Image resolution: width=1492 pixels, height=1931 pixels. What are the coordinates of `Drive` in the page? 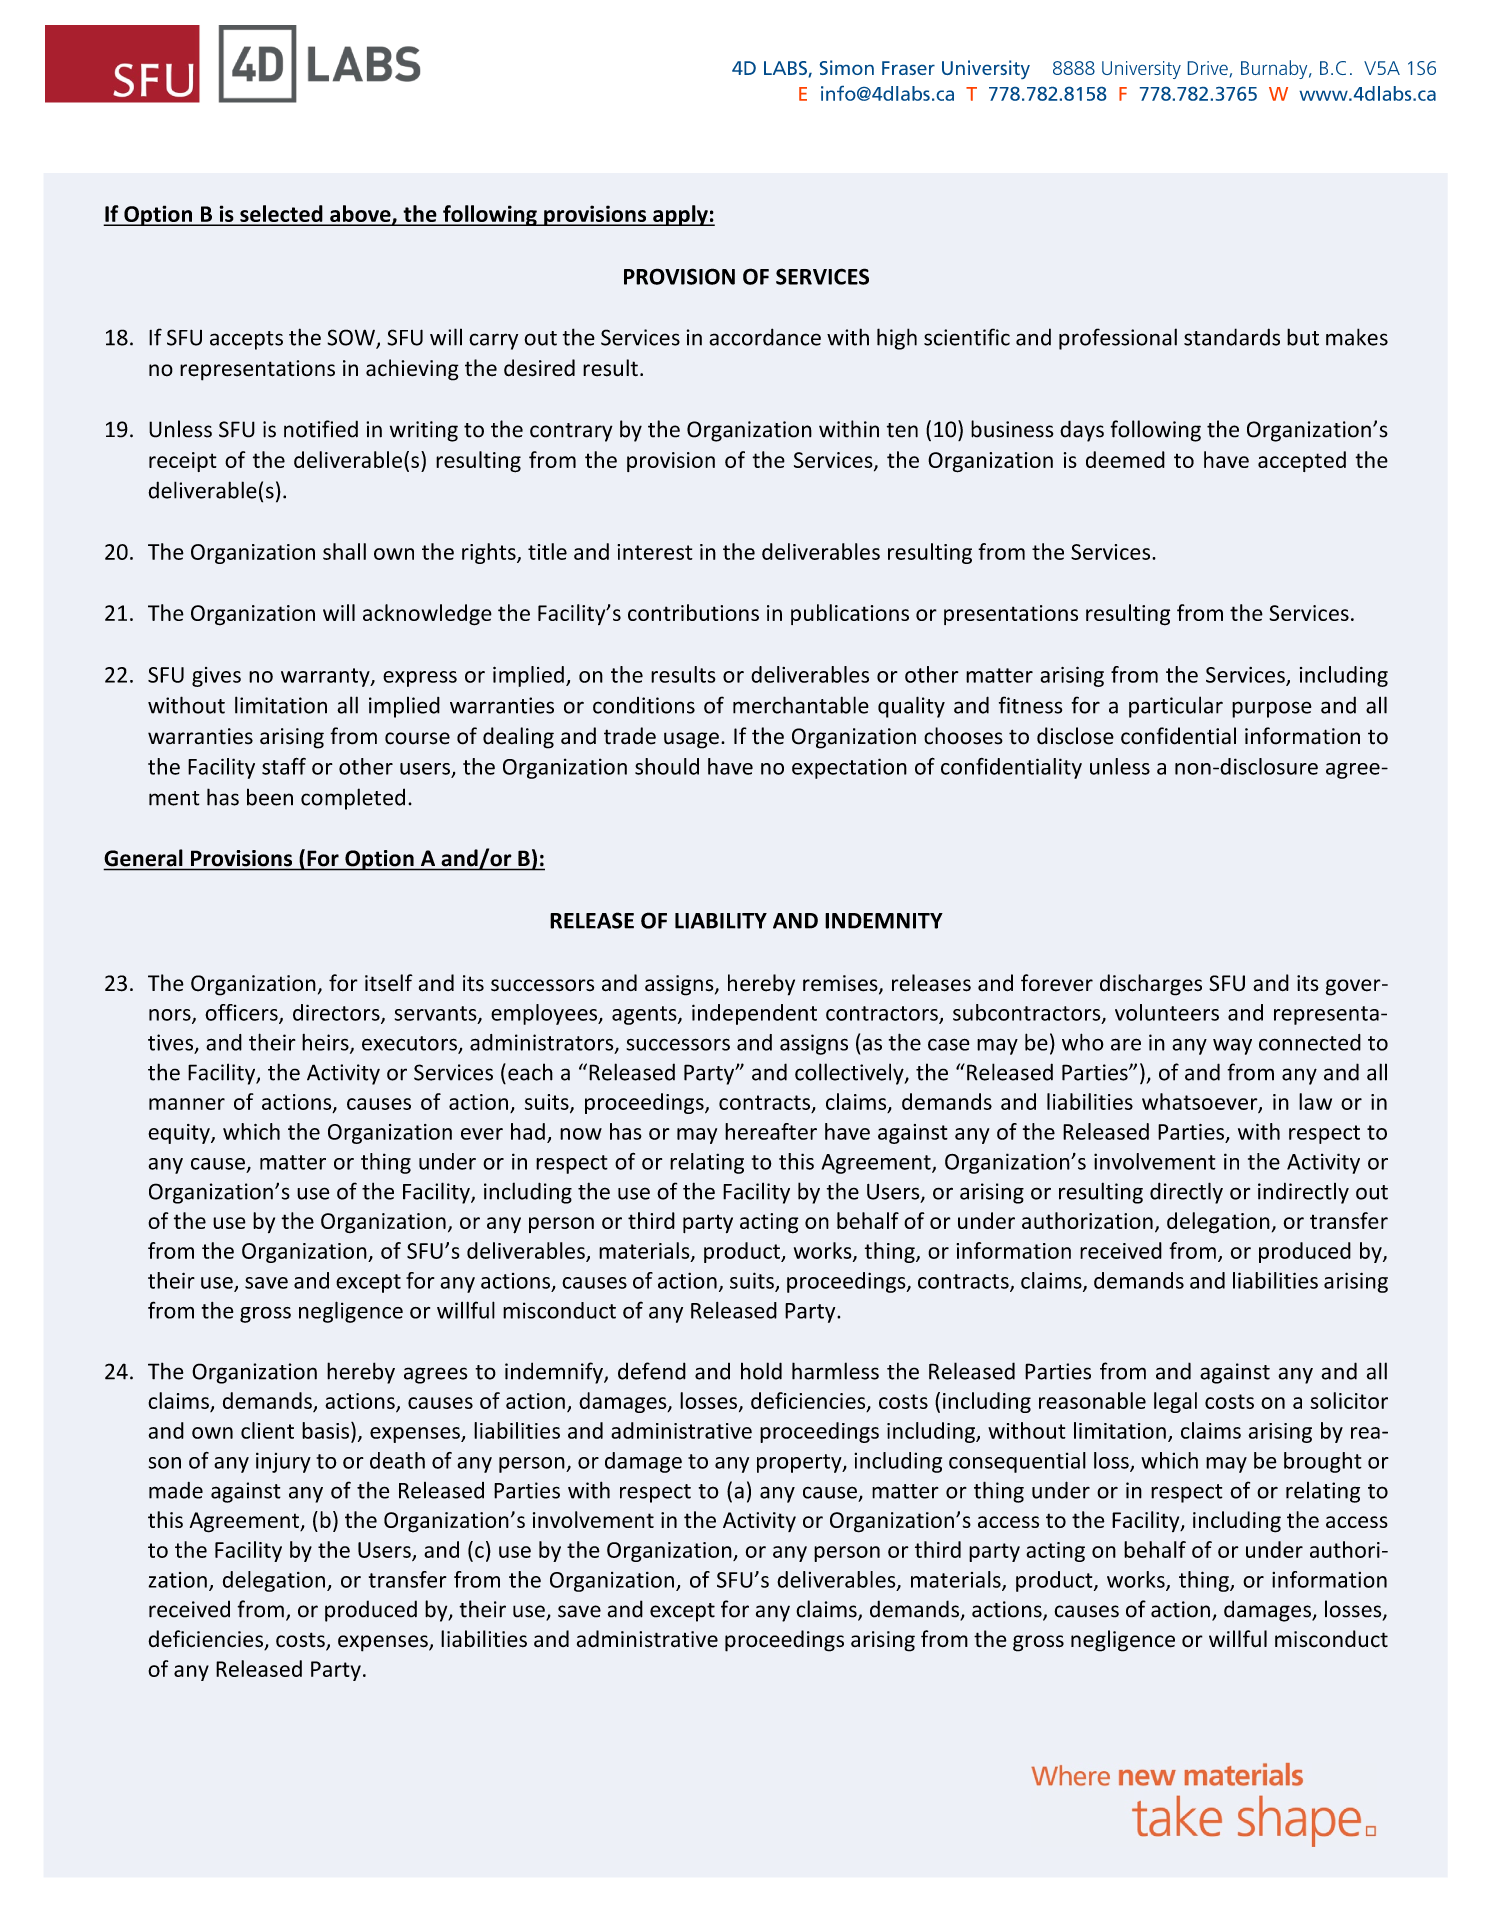 It's located at (1208, 68).
